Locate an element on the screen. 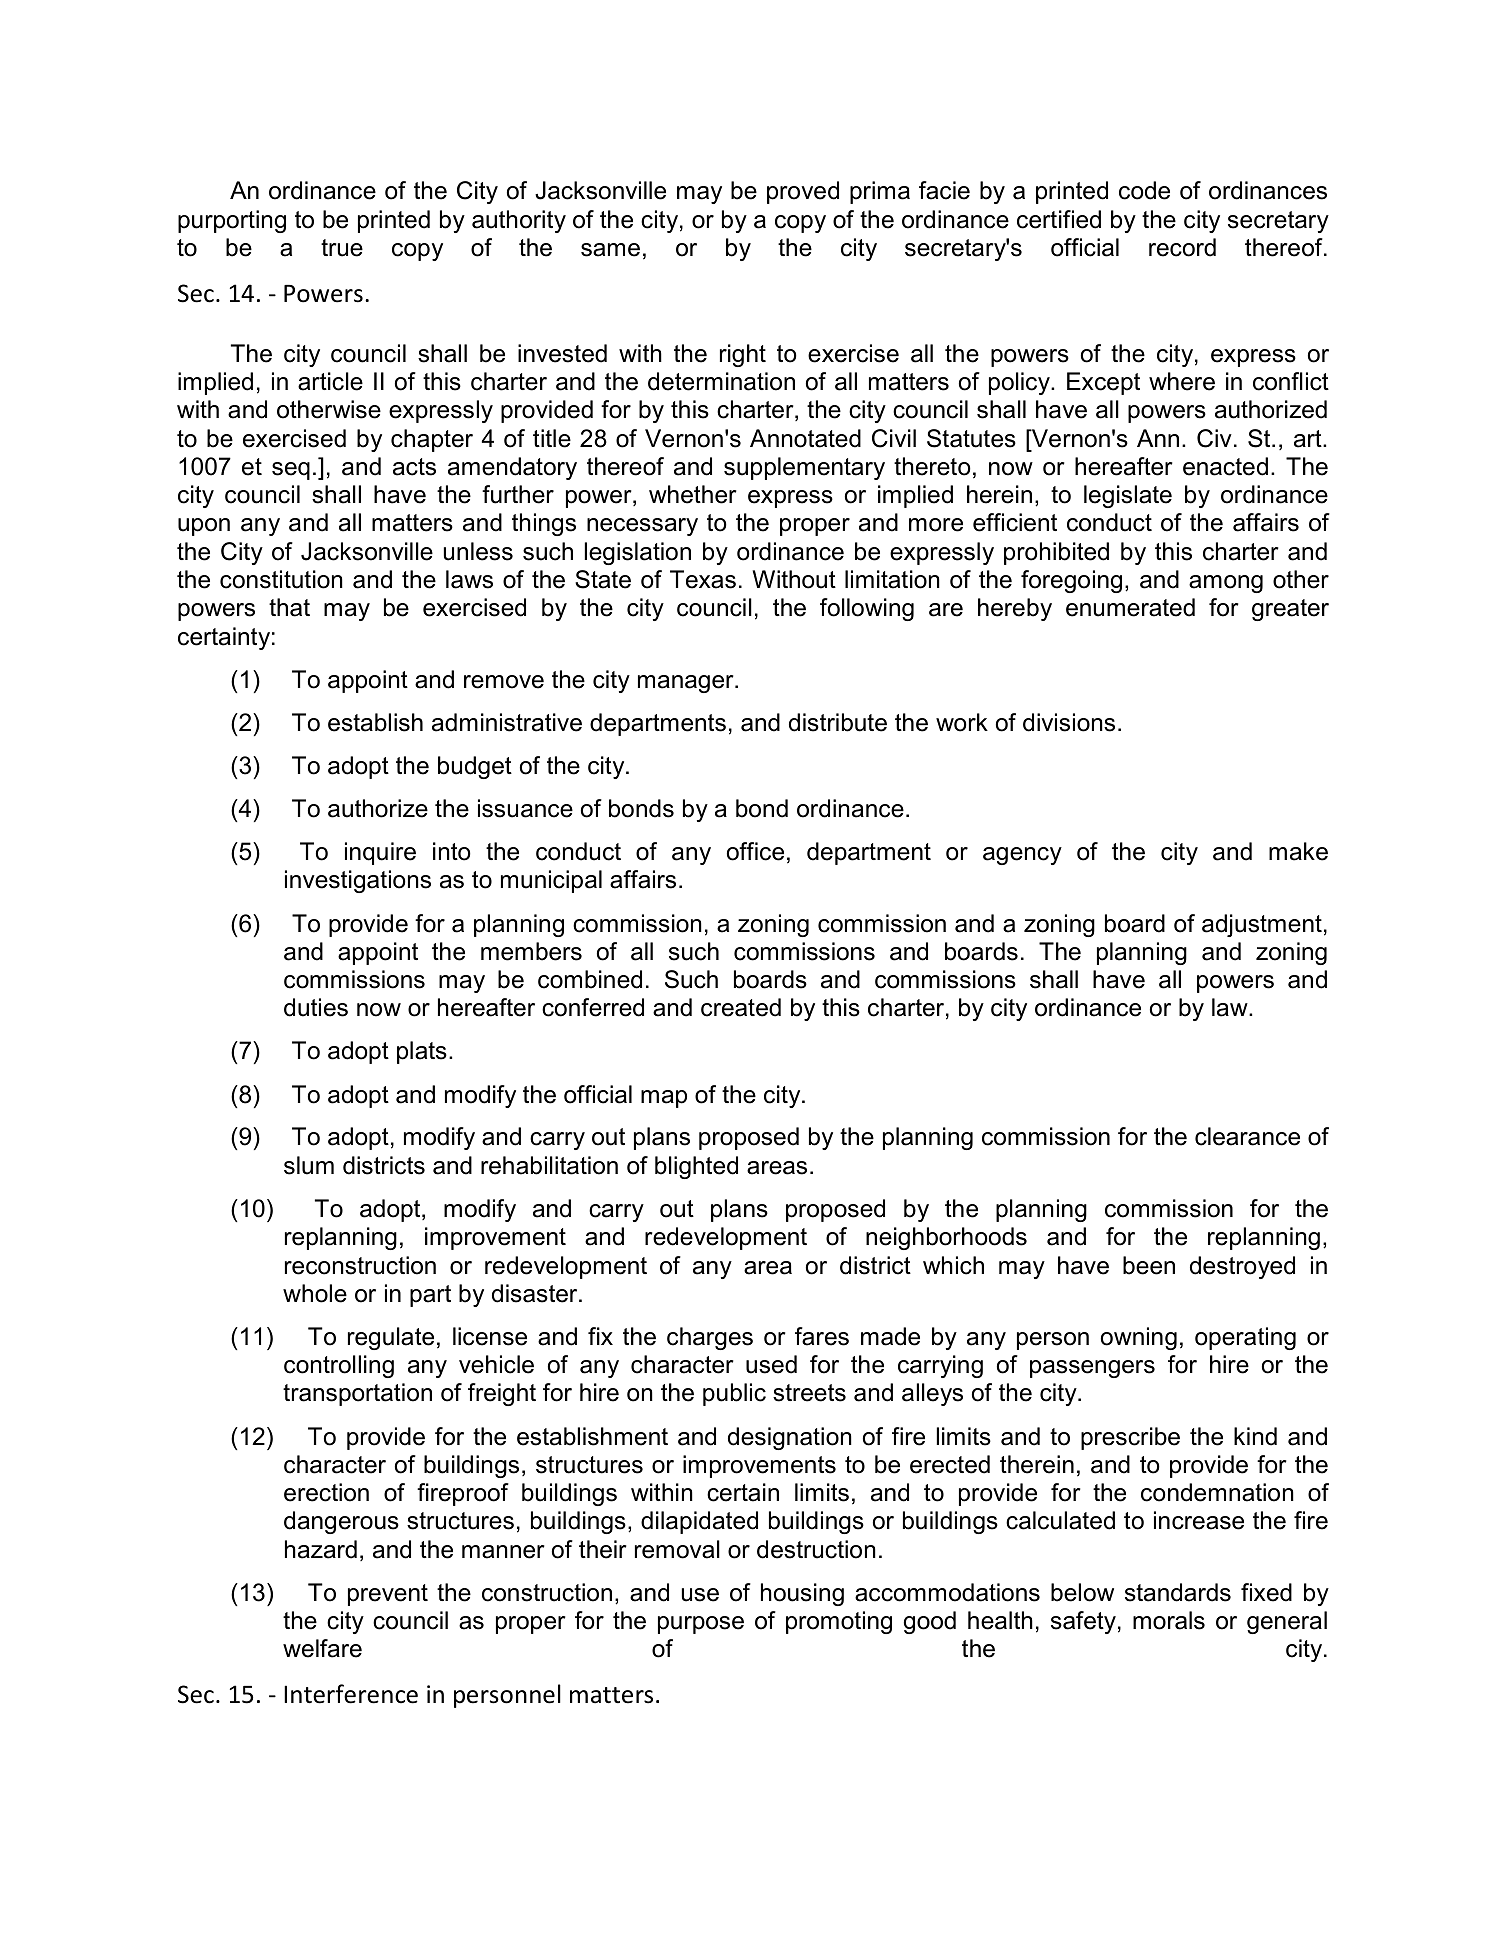 The height and width of the screenshot is (1949, 1506). divisions is located at coordinates (1069, 722).
